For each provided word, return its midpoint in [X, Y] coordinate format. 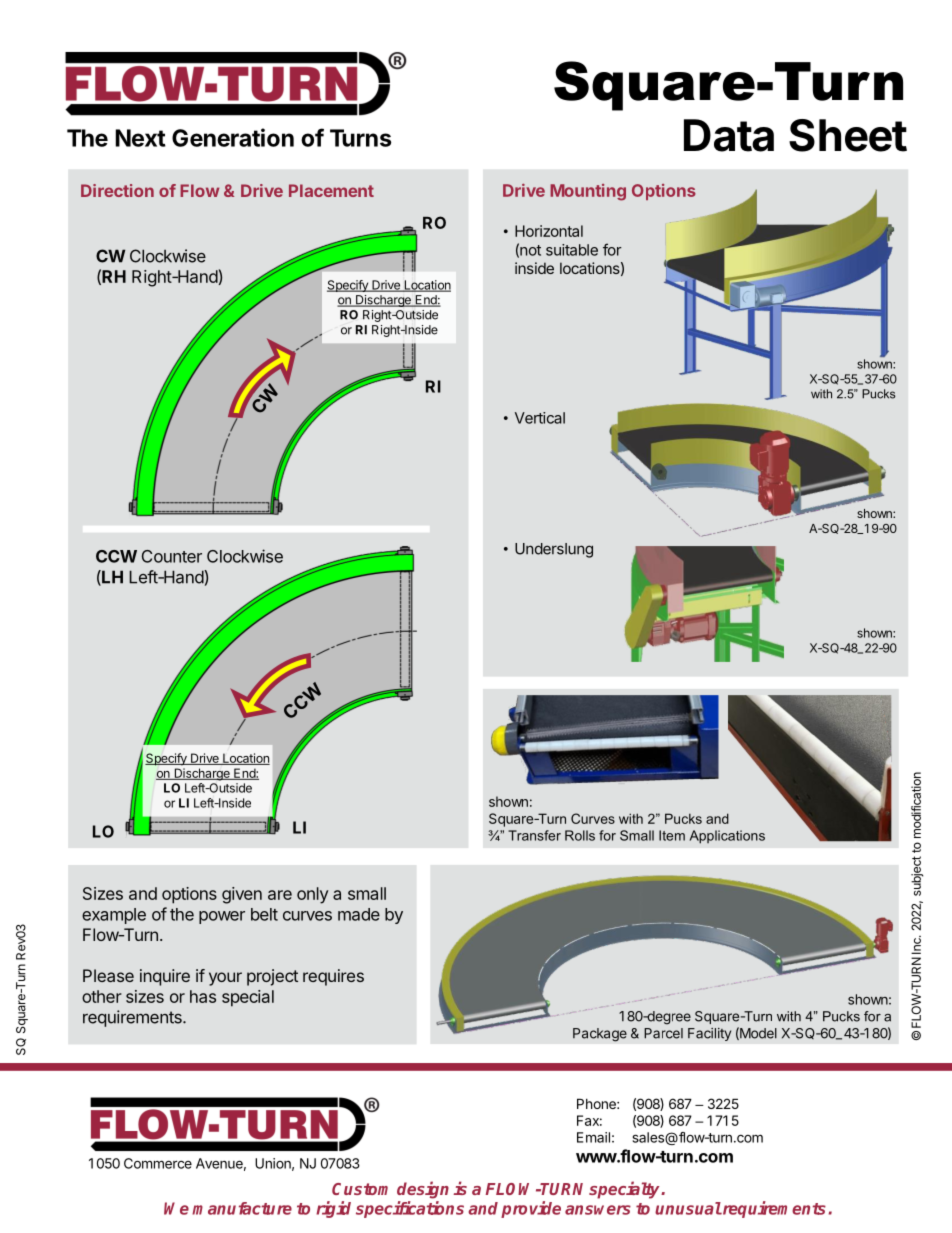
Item [672, 835]
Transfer [534, 835]
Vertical [540, 418]
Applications [727, 837]
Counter [172, 556]
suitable [572, 250]
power [222, 917]
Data [729, 135]
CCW [116, 556]
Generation [233, 137]
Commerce [158, 1163]
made [359, 914]
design [423, 1190]
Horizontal [549, 231]
